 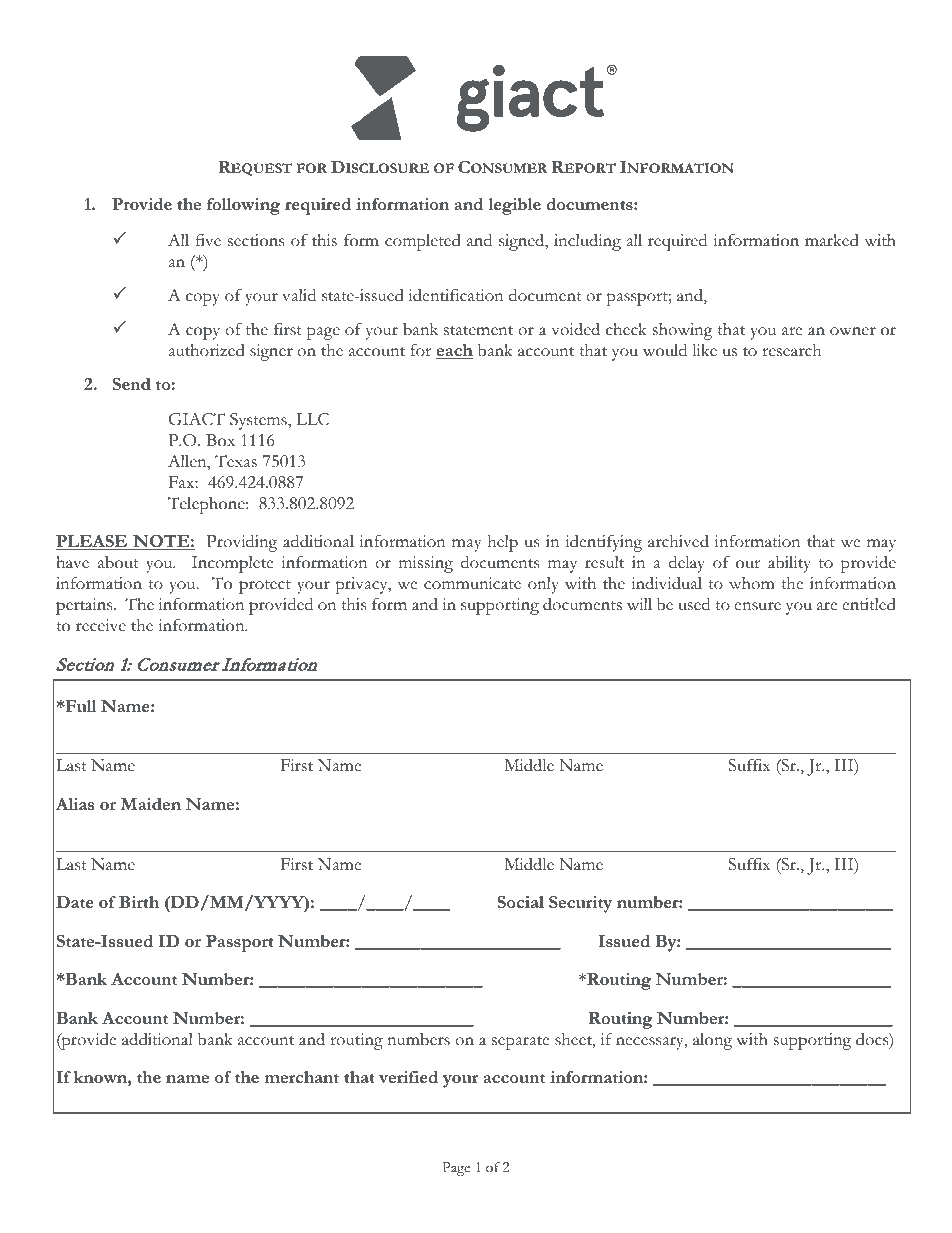 I want to click on merchant, so click(x=301, y=1077).
